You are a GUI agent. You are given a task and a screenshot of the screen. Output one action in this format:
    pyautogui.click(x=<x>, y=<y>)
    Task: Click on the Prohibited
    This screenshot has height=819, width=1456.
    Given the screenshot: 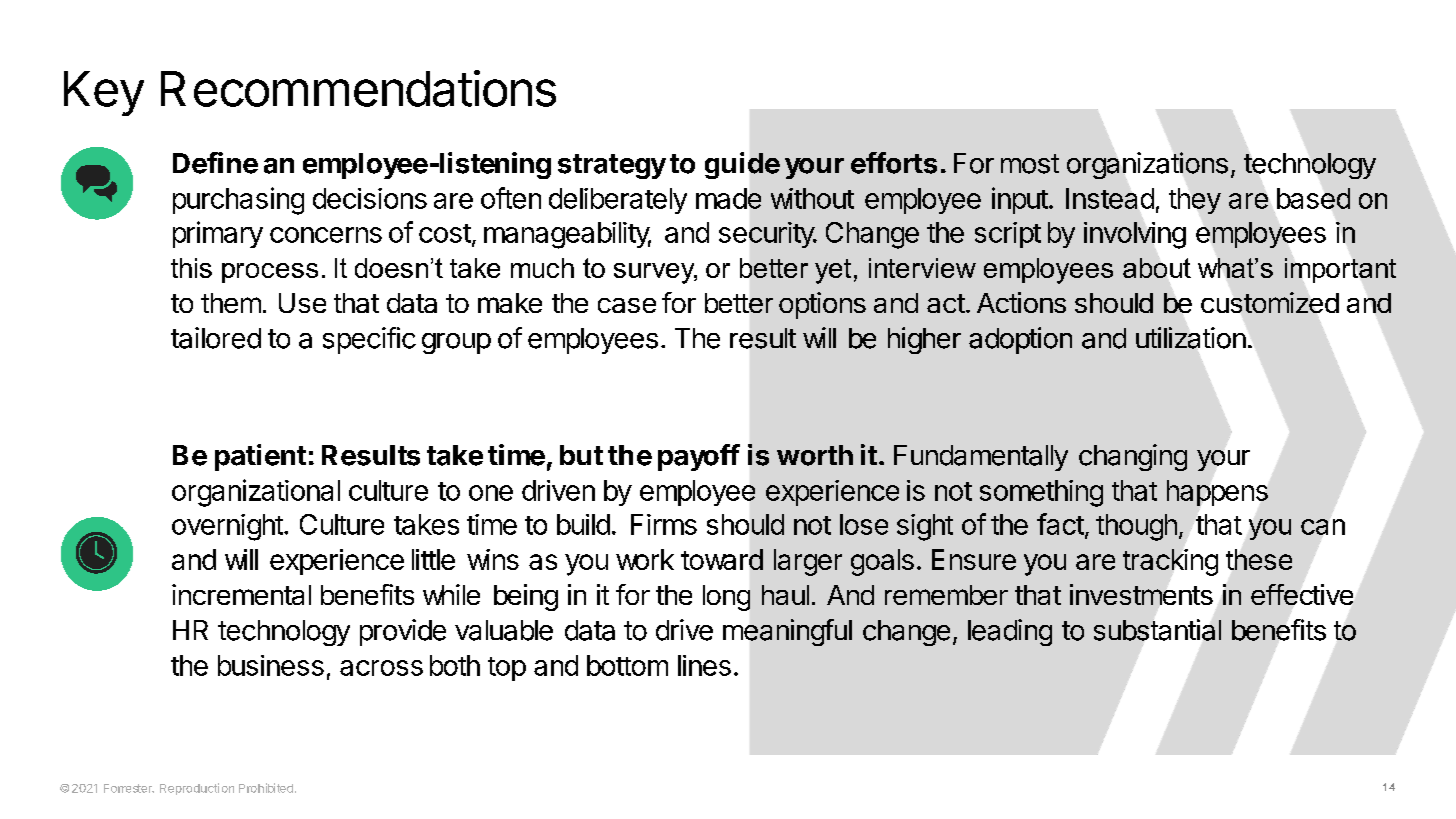 What is the action you would take?
    pyautogui.click(x=266, y=788)
